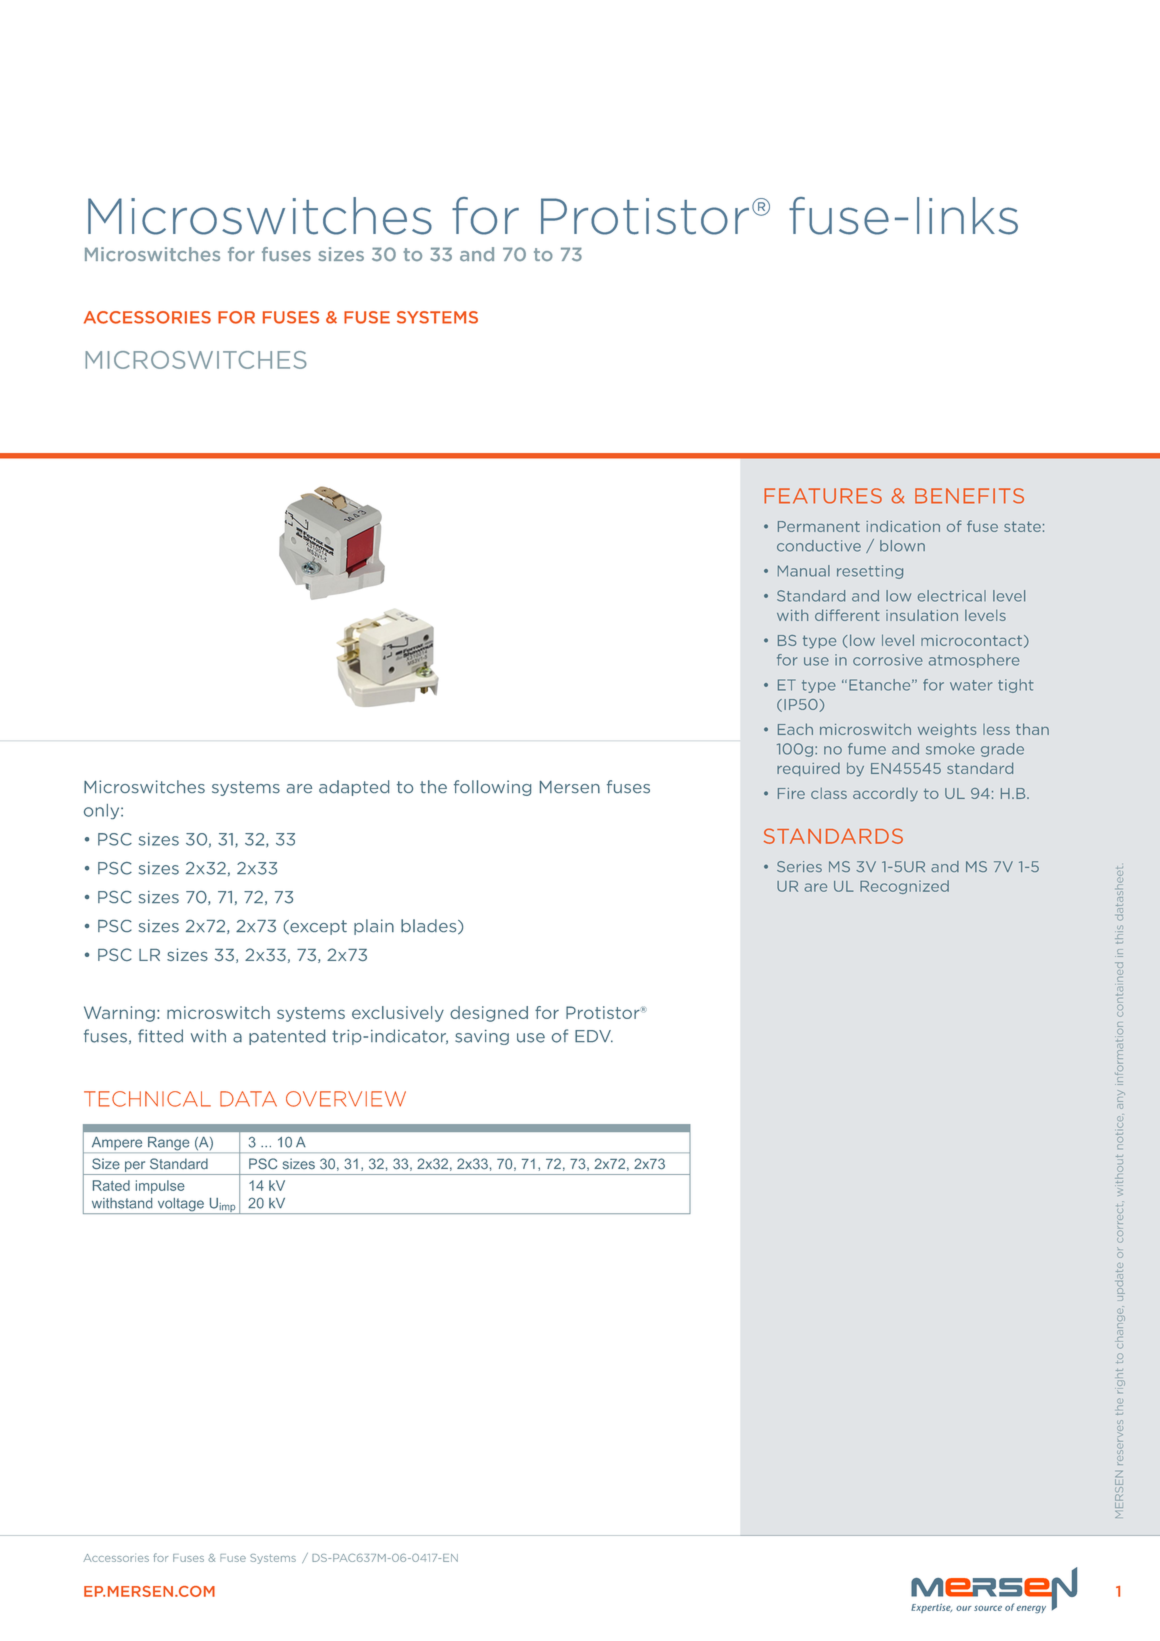  Describe the element at coordinates (847, 615) in the document. I see `different` at that location.
